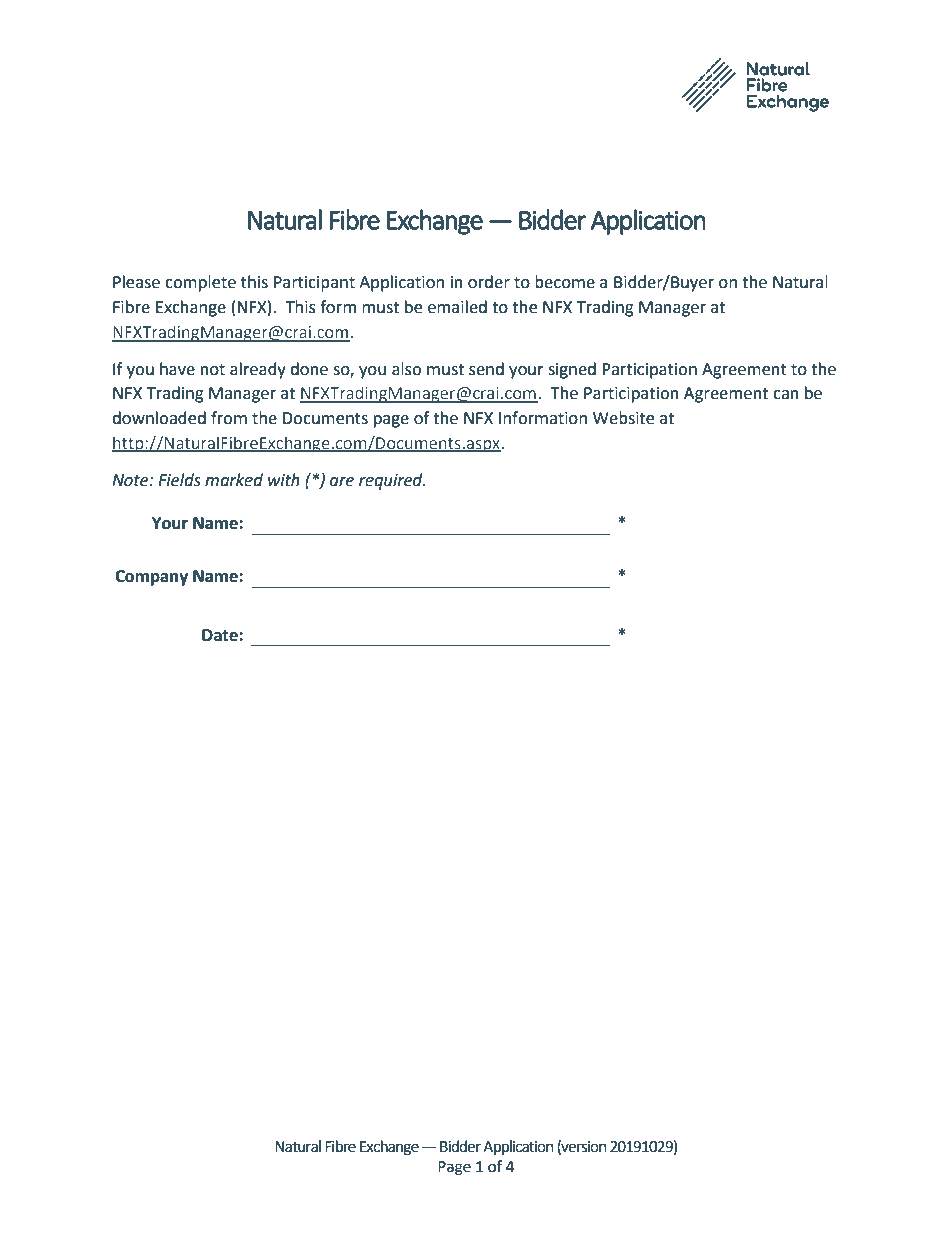 The width and height of the image is (952, 1233). Describe the element at coordinates (221, 635) in the image. I see `Date` at that location.
